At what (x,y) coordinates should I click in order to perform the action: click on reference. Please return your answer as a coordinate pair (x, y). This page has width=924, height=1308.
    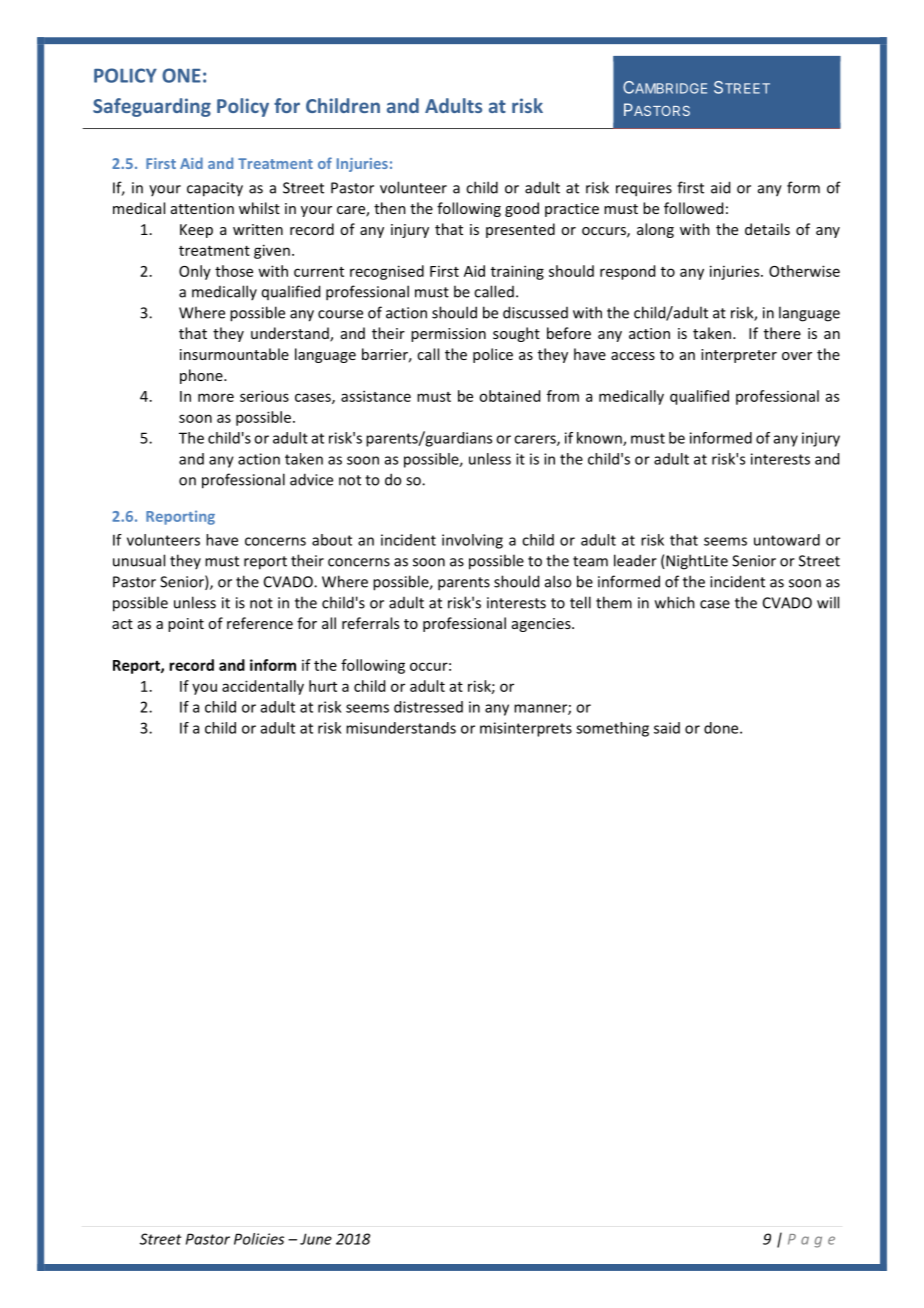
    Looking at the image, I should click on (260, 623).
